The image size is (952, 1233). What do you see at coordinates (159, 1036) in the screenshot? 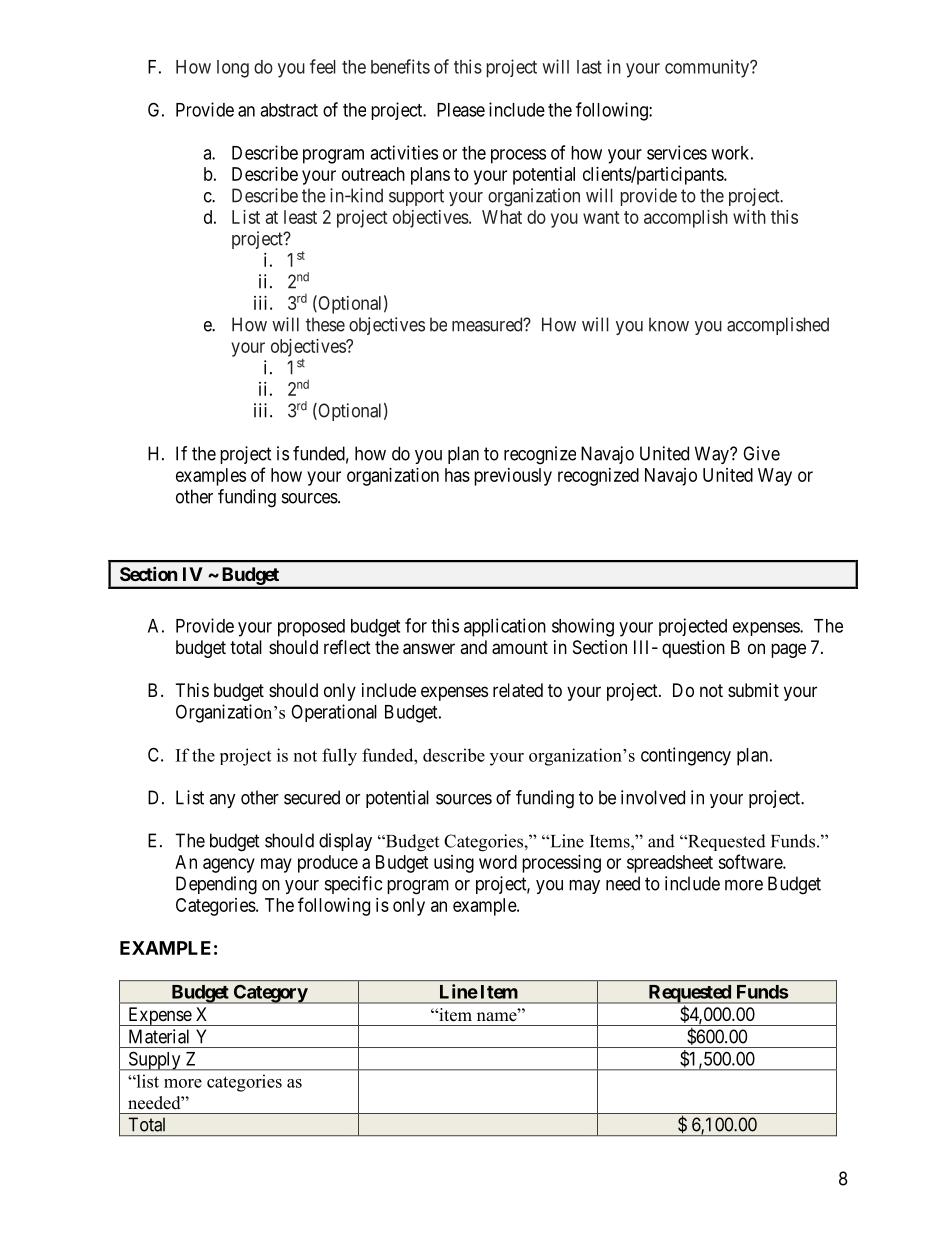
I see `Material` at bounding box center [159, 1036].
